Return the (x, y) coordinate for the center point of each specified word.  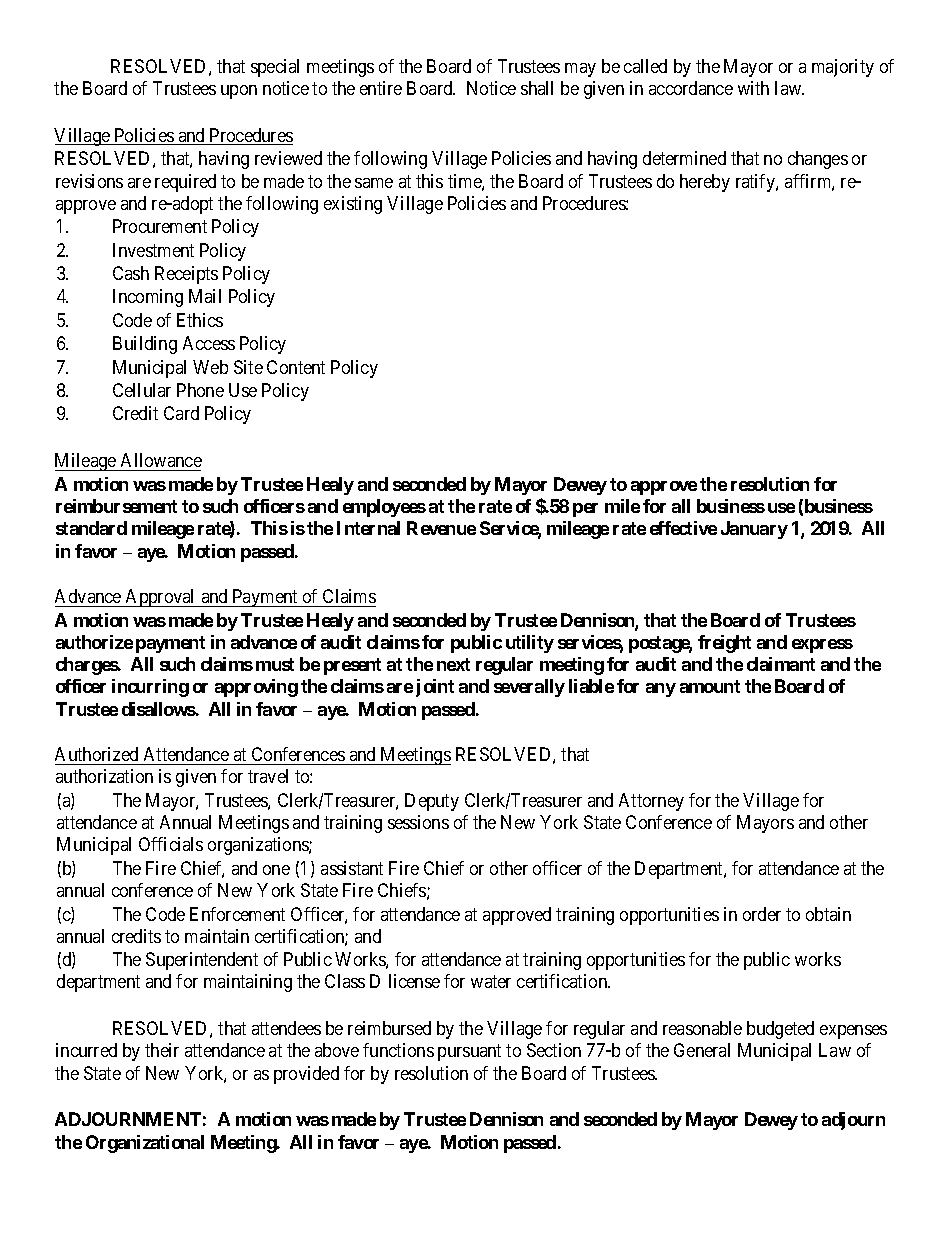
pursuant (469, 1053)
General (702, 1050)
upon (239, 92)
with (753, 88)
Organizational (145, 1144)
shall (537, 88)
